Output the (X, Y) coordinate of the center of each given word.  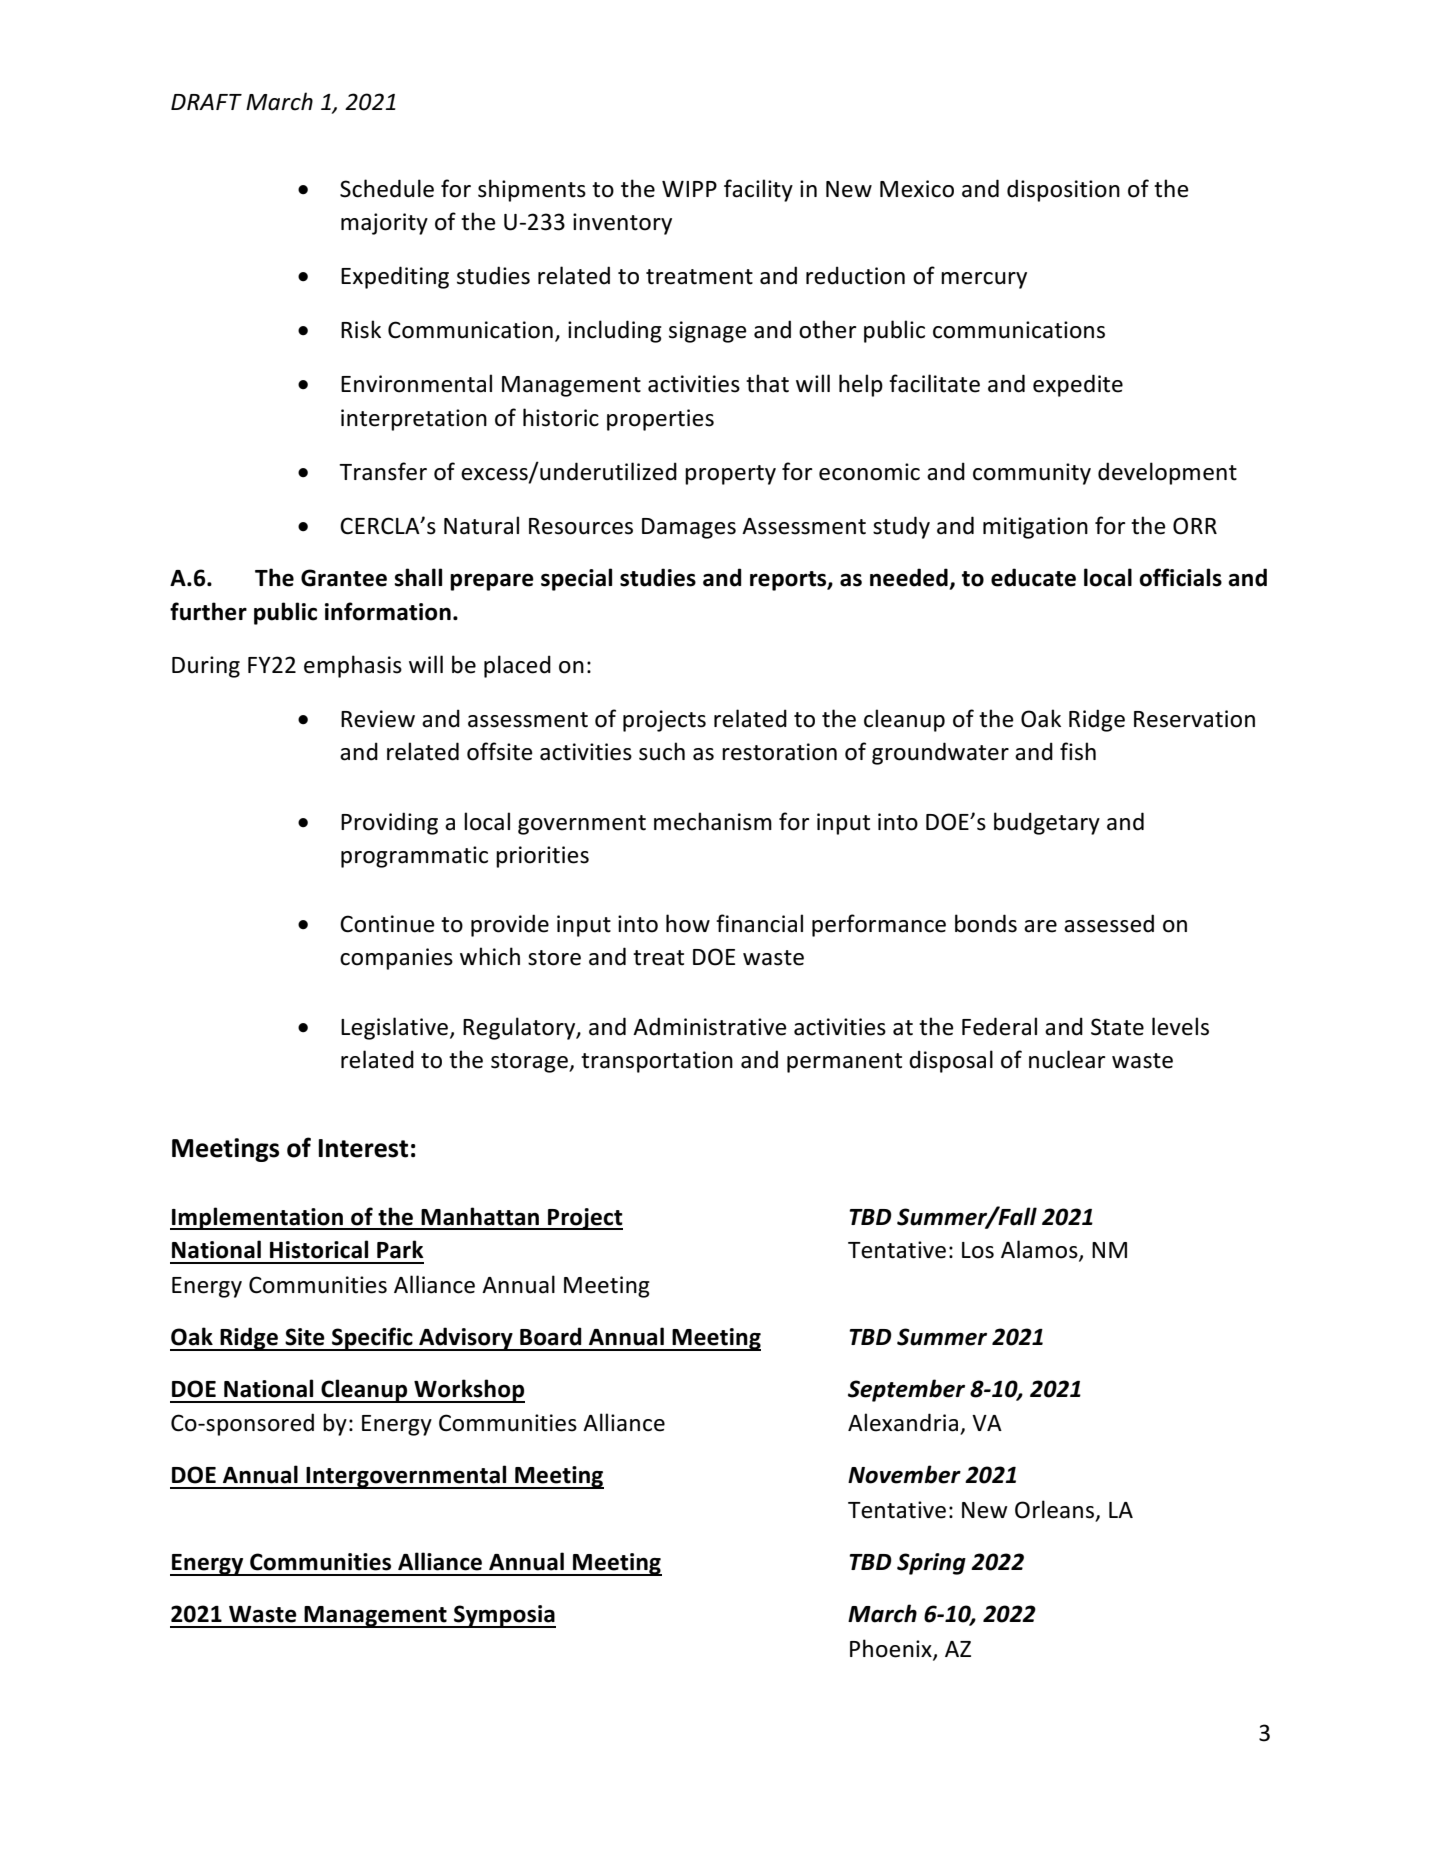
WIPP (689, 189)
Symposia (504, 1616)
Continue (387, 924)
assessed (1109, 923)
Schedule (387, 188)
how (688, 923)
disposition (1063, 190)
